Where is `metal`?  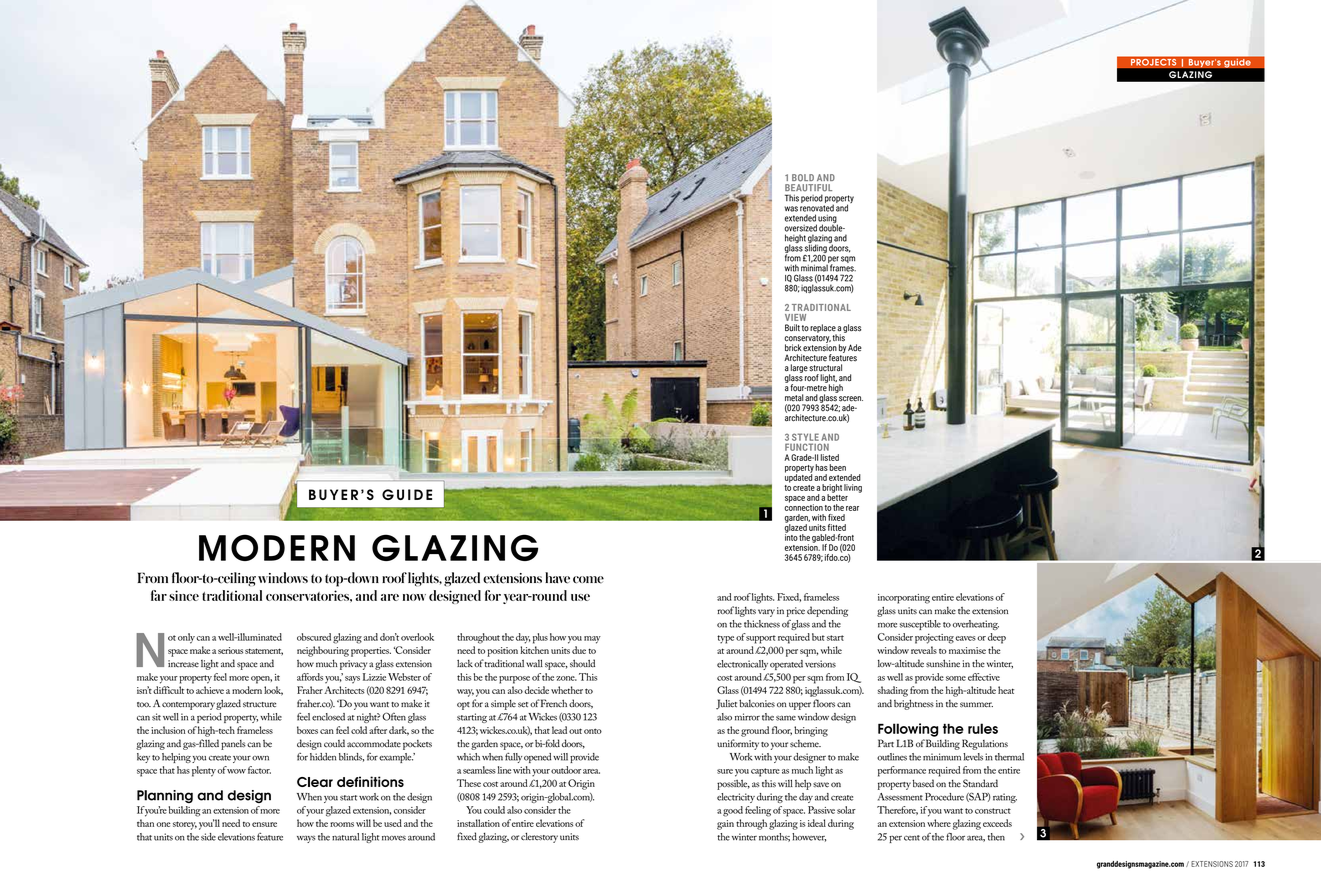 metal is located at coordinates (794, 398).
